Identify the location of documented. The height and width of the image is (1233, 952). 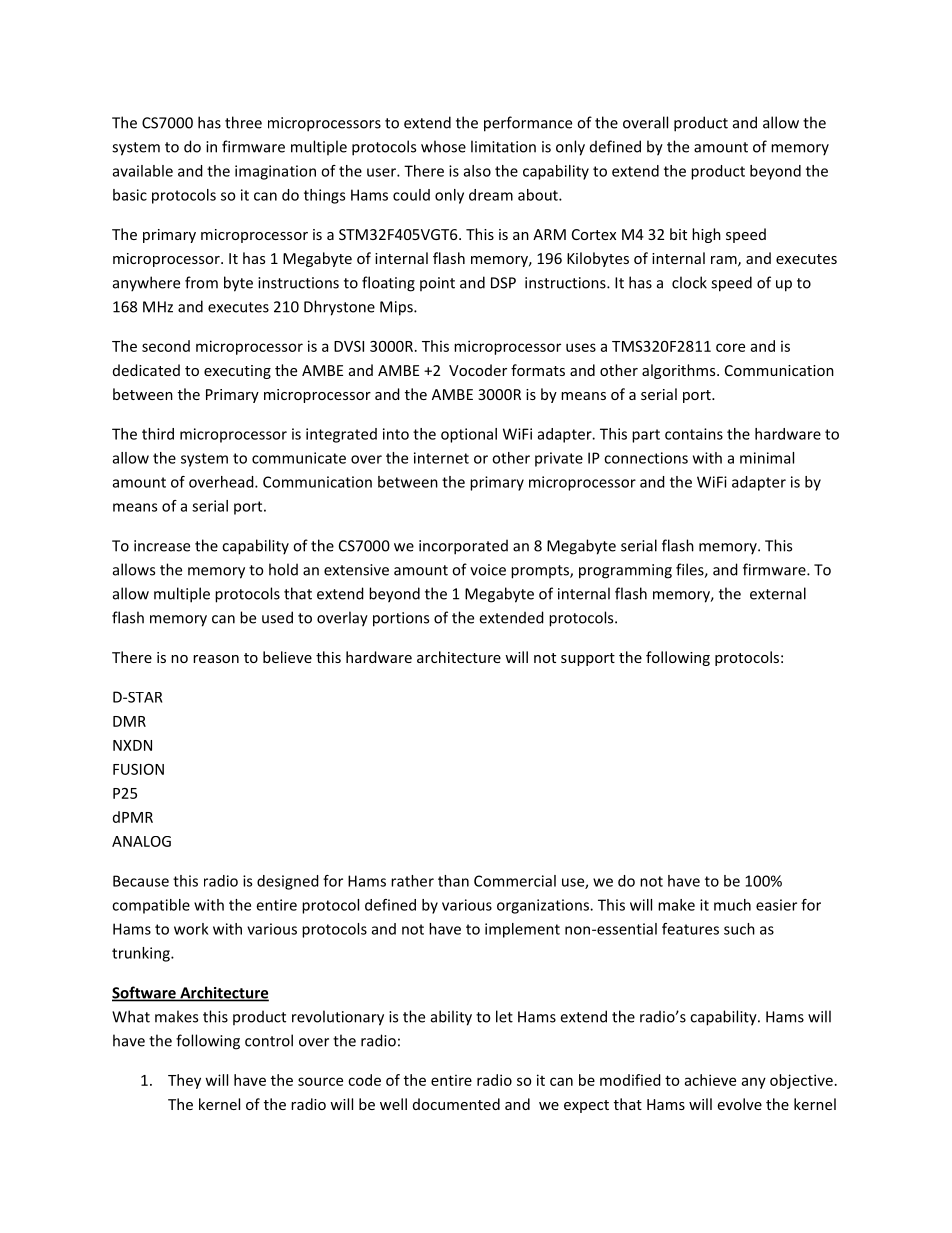
(456, 1104).
